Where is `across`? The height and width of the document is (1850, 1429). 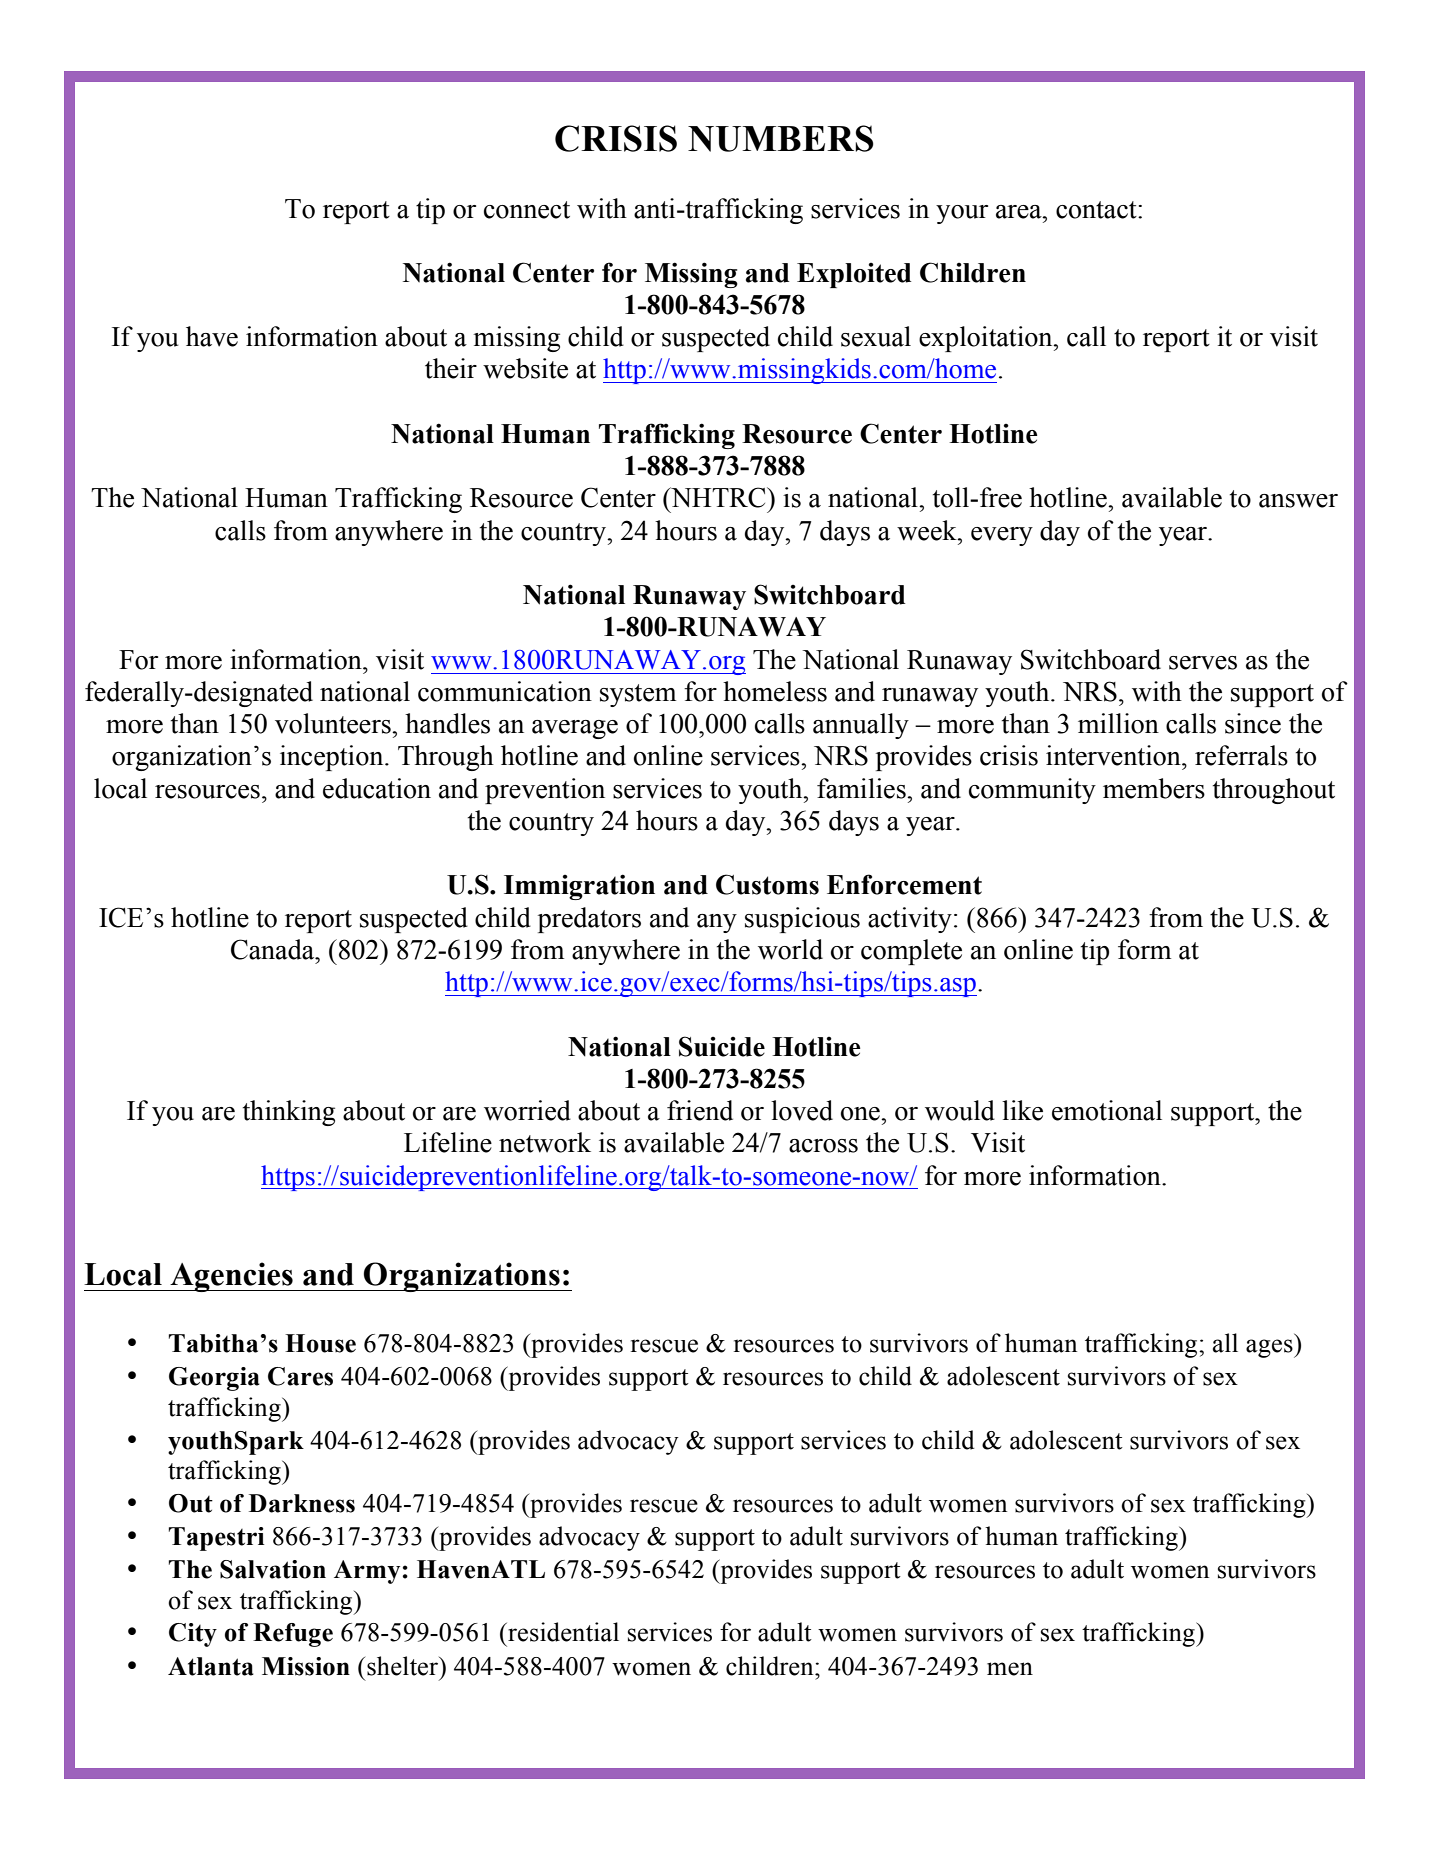 across is located at coordinates (823, 1146).
